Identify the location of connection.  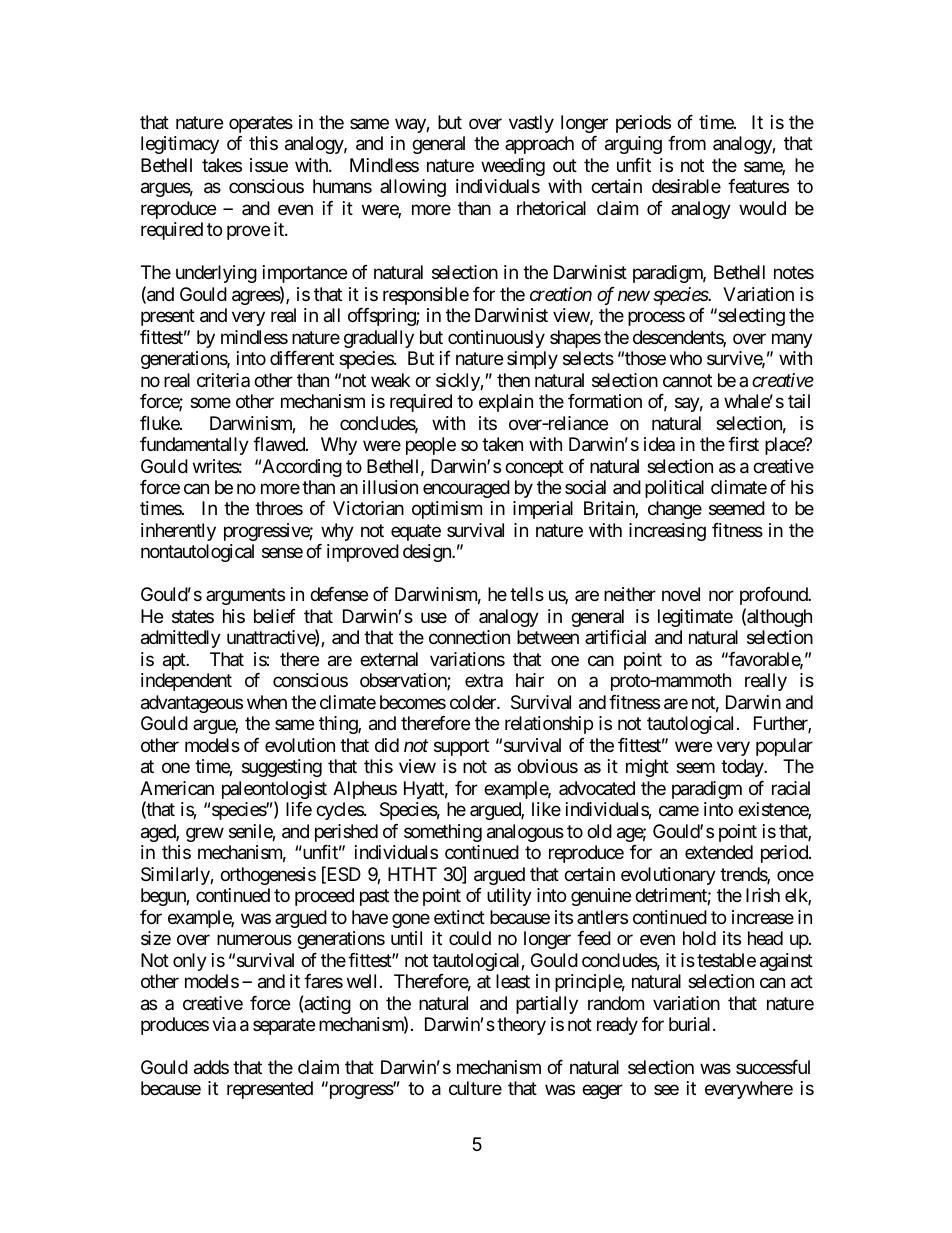
(469, 637).
